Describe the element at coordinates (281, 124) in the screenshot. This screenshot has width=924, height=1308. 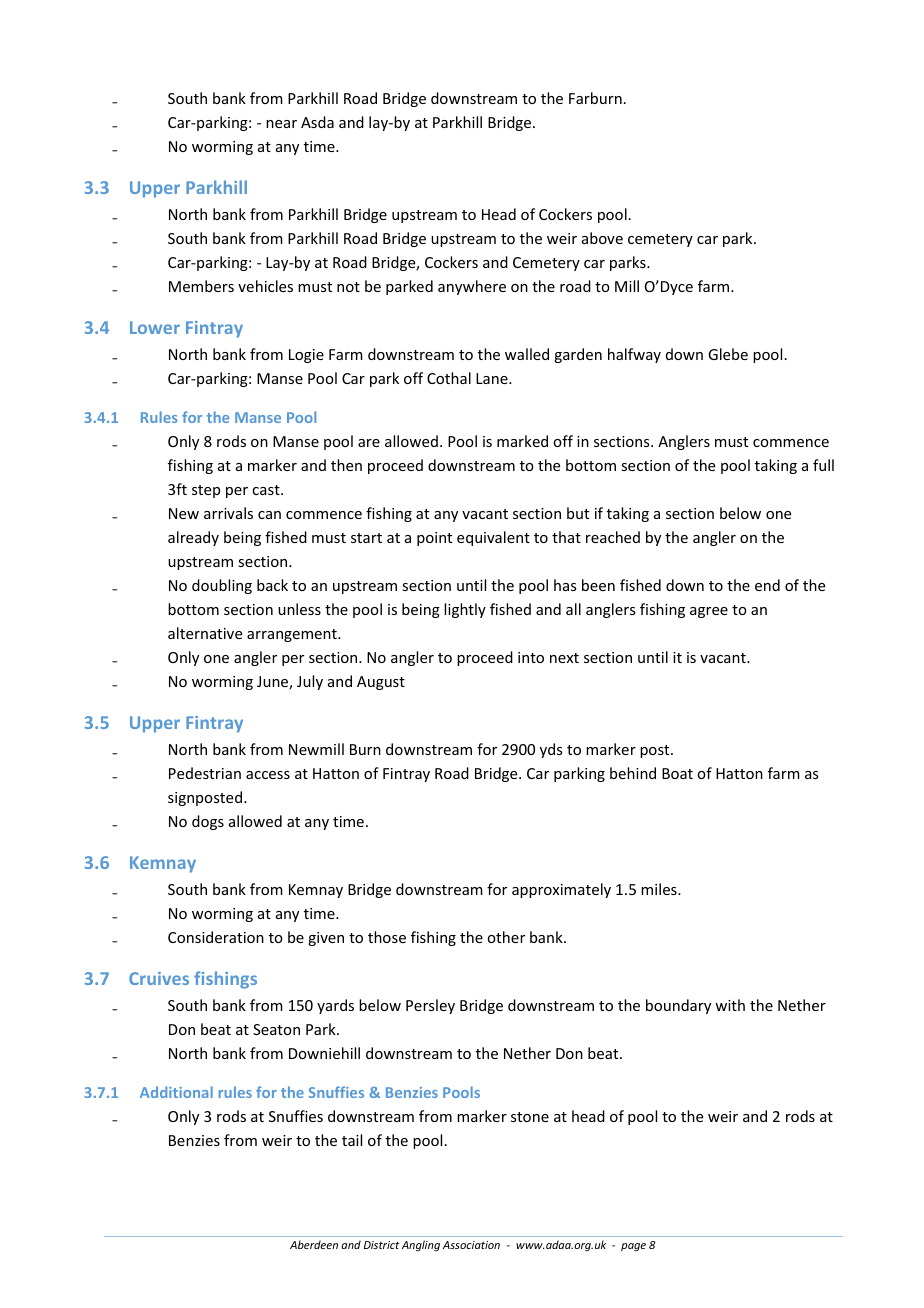
I see `near` at that location.
